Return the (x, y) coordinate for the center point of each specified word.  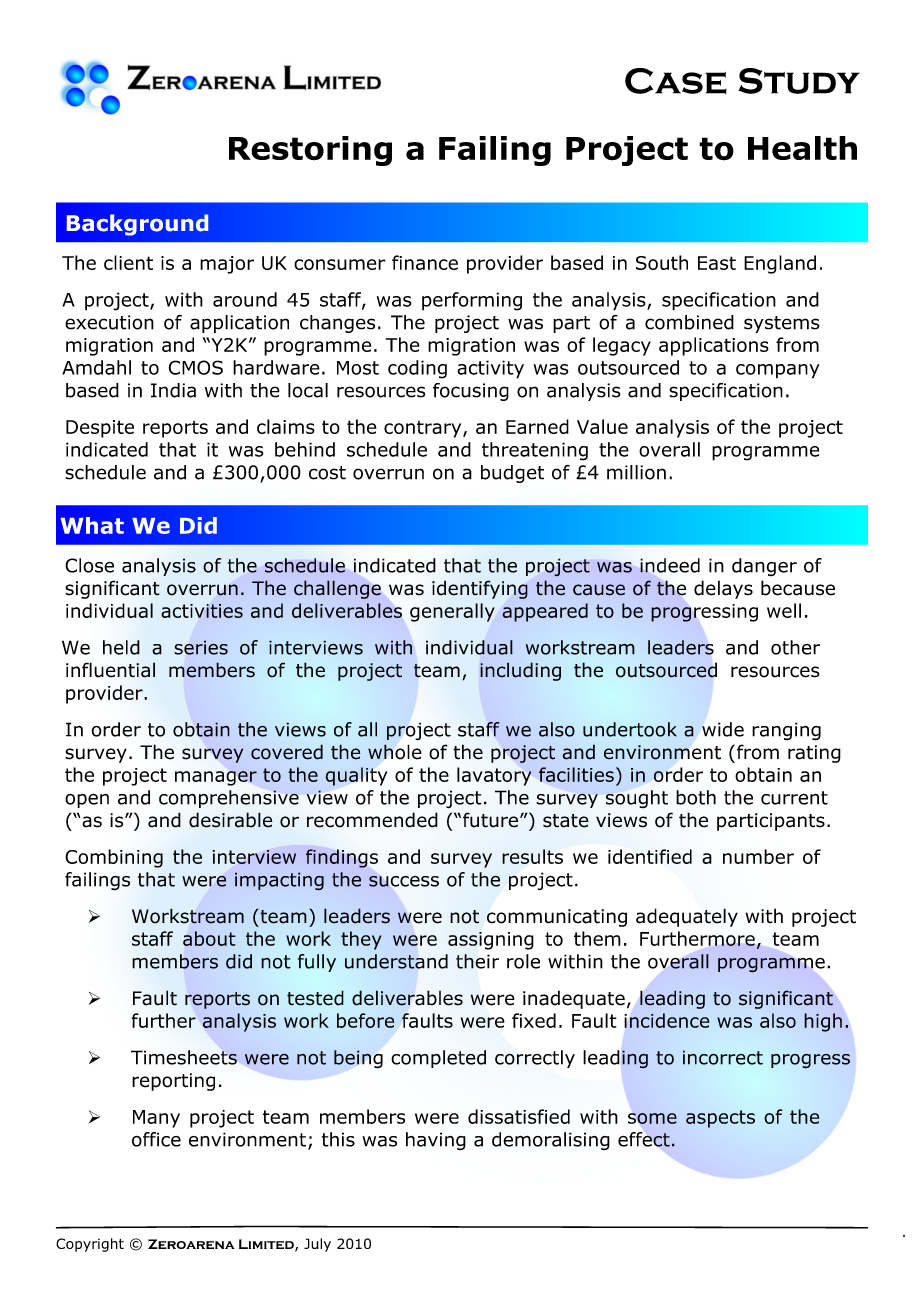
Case (676, 81)
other (795, 647)
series (201, 647)
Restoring (310, 151)
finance (425, 262)
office (156, 1139)
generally (452, 612)
